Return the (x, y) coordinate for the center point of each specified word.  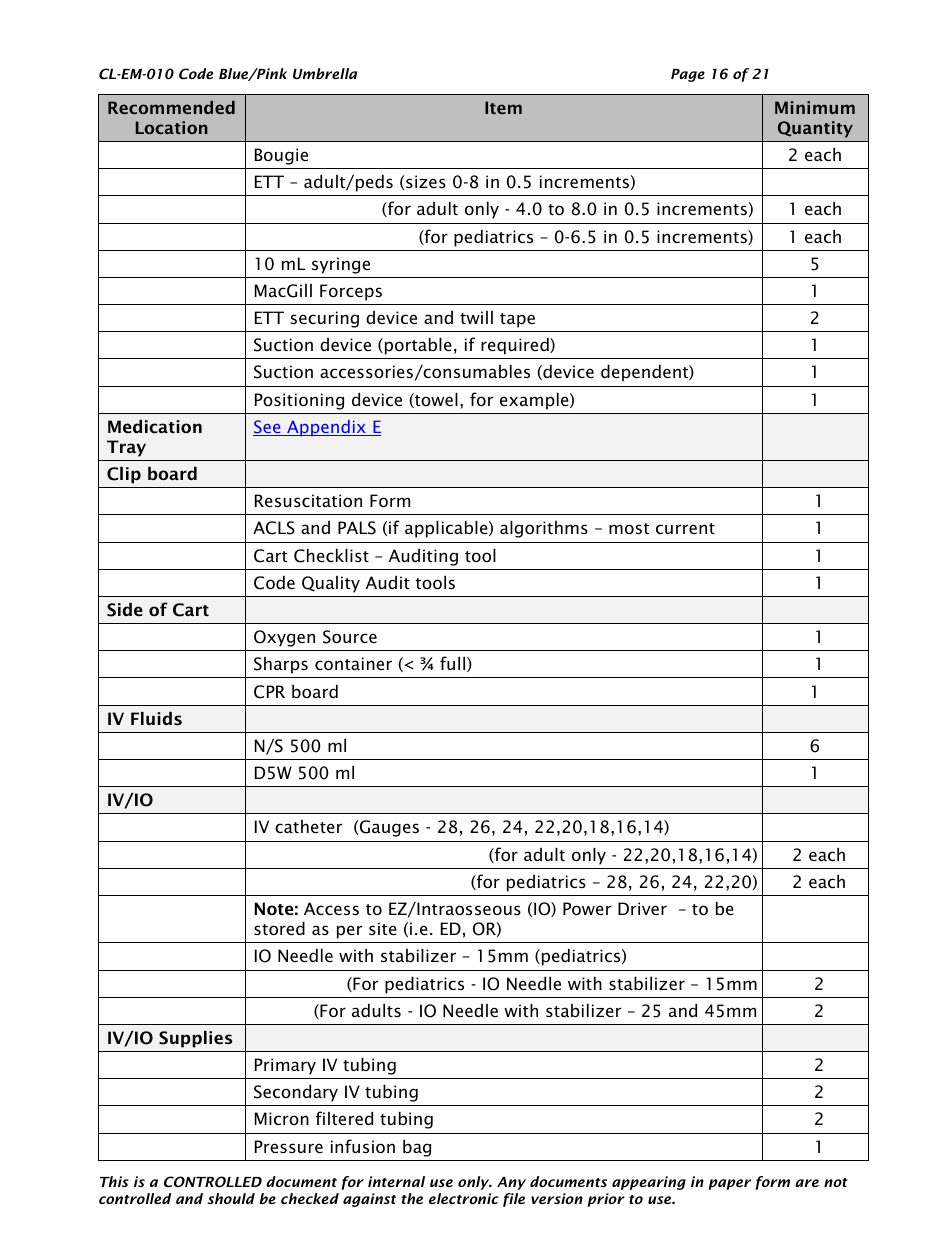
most (629, 528)
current (685, 528)
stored (279, 928)
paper (729, 1184)
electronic (464, 1198)
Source (350, 637)
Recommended (171, 107)
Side (125, 610)
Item (503, 107)
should (231, 1198)
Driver (642, 908)
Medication (155, 426)
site (383, 928)
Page (688, 75)
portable (418, 346)
